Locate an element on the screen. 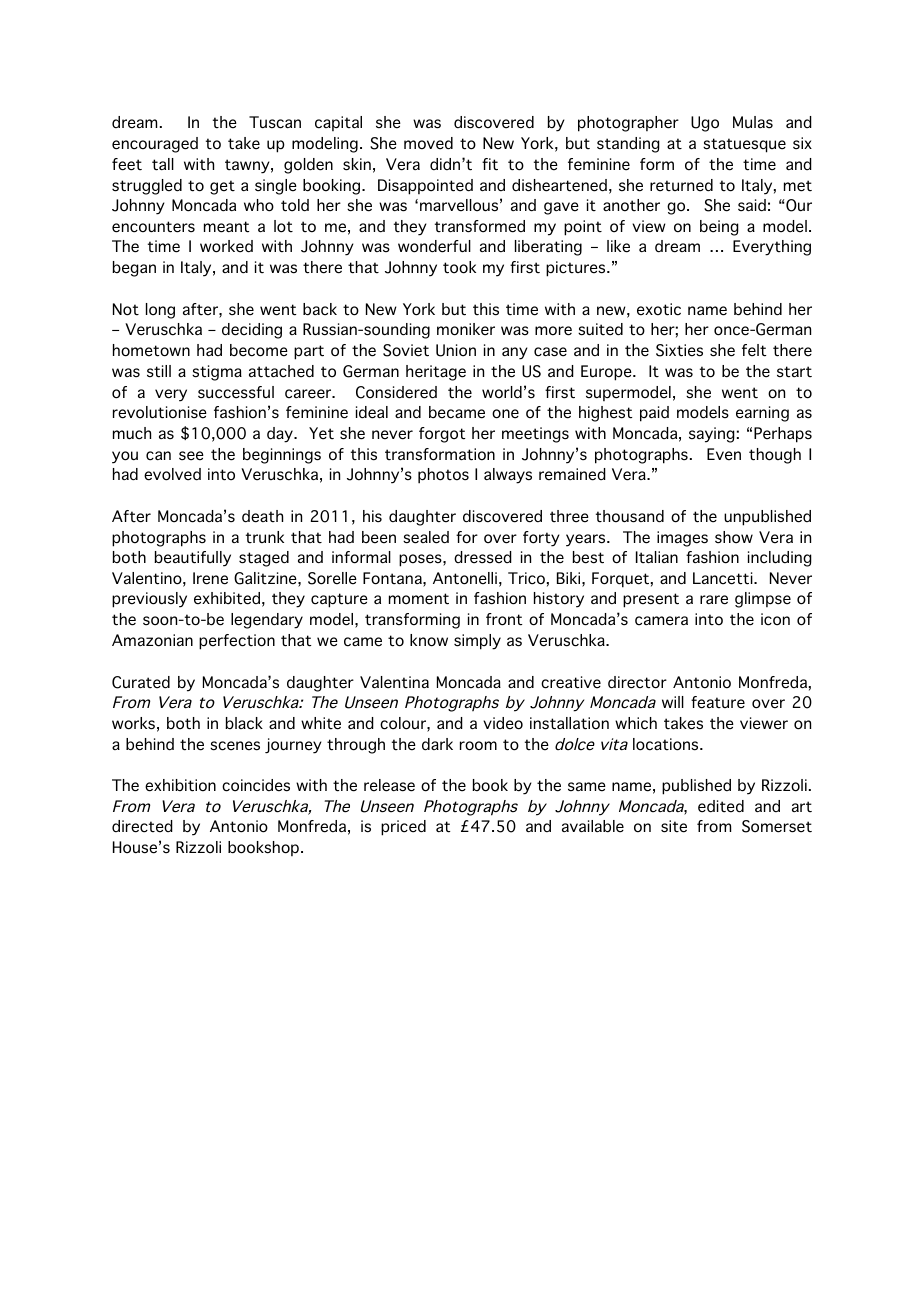 The height and width of the screenshot is (1308, 924). encouraged is located at coordinates (155, 145).
